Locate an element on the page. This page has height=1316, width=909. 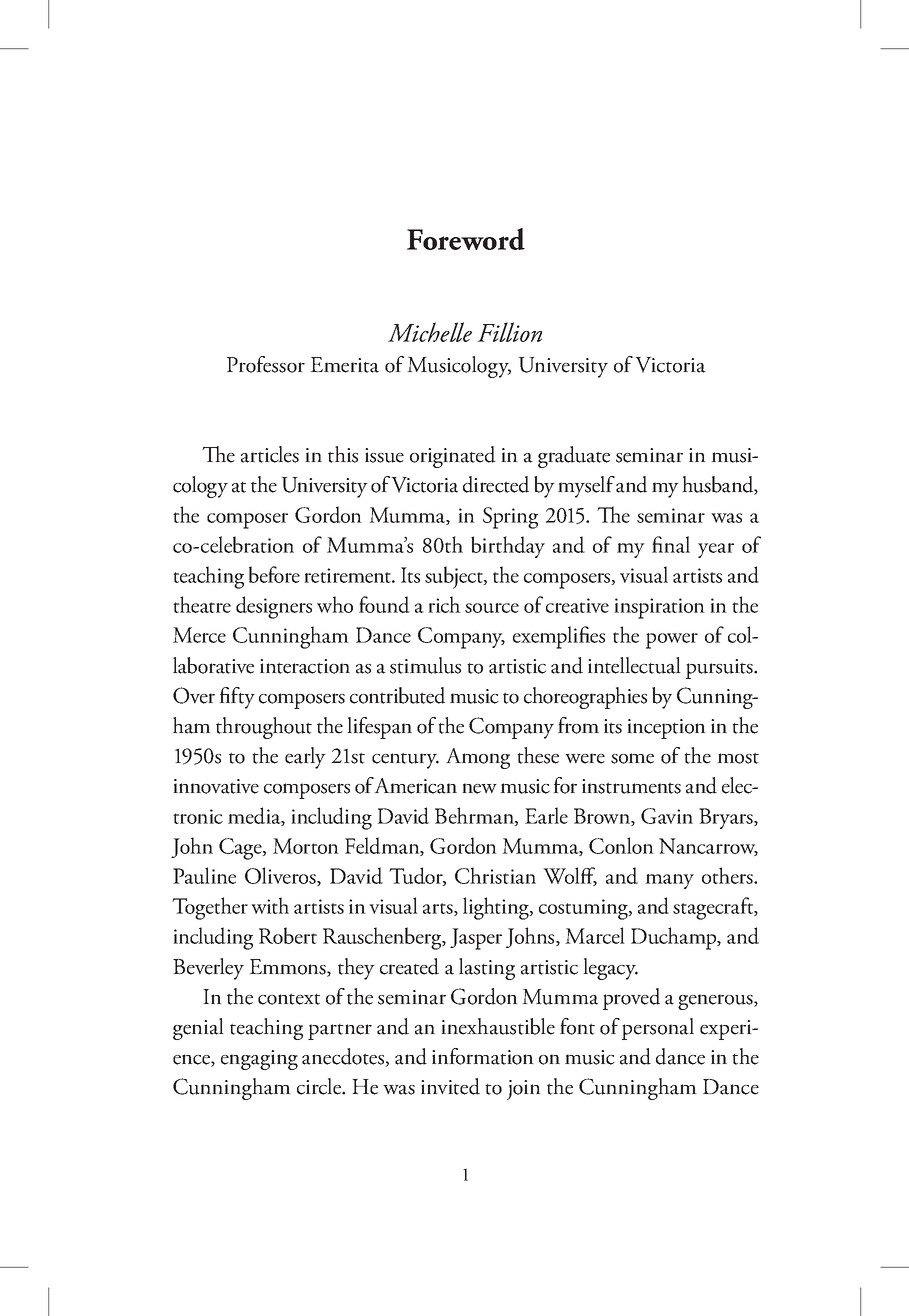
genial is located at coordinates (198, 1029).
